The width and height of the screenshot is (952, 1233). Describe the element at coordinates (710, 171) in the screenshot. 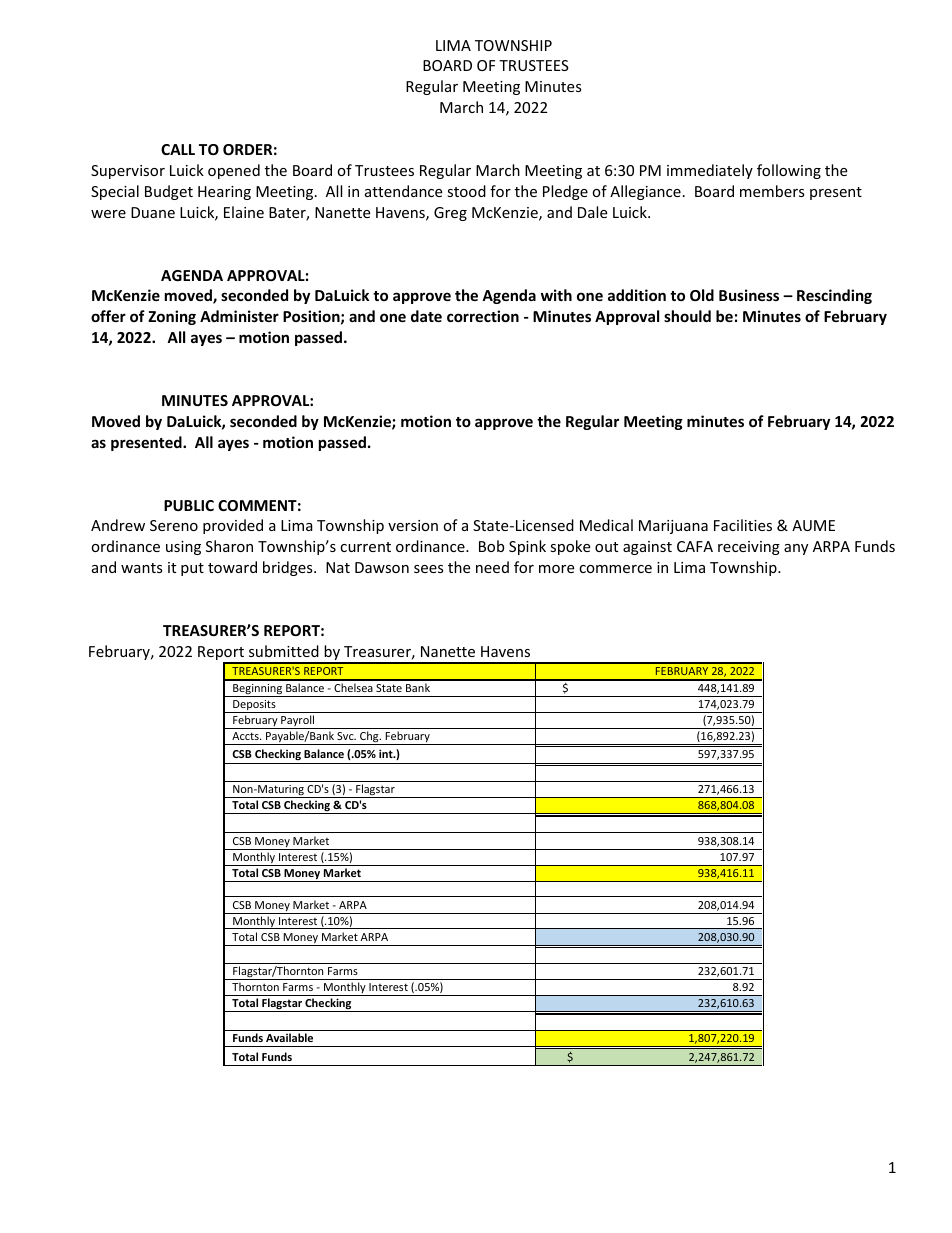

I see `immediately` at that location.
